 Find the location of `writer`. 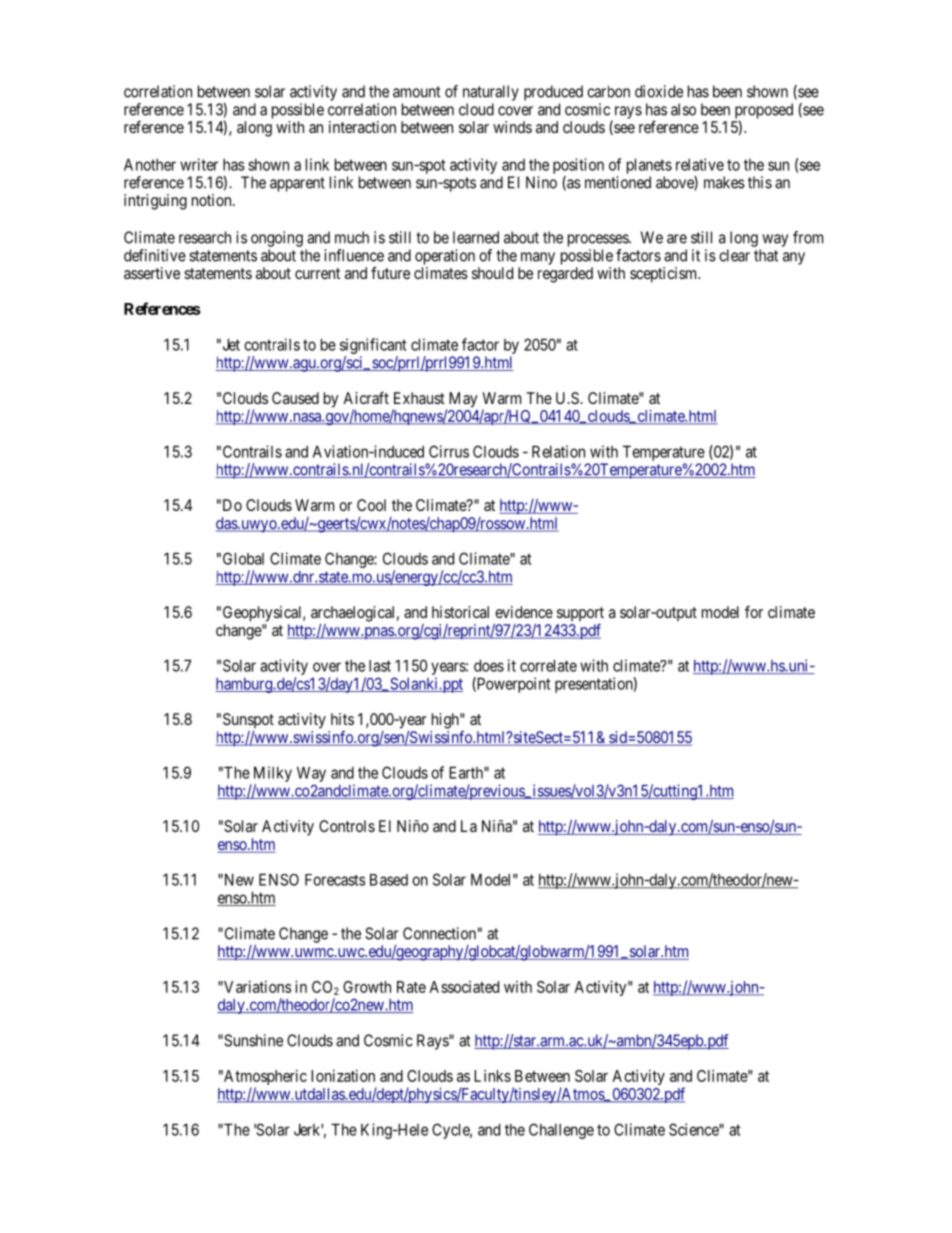

writer is located at coordinates (199, 164).
